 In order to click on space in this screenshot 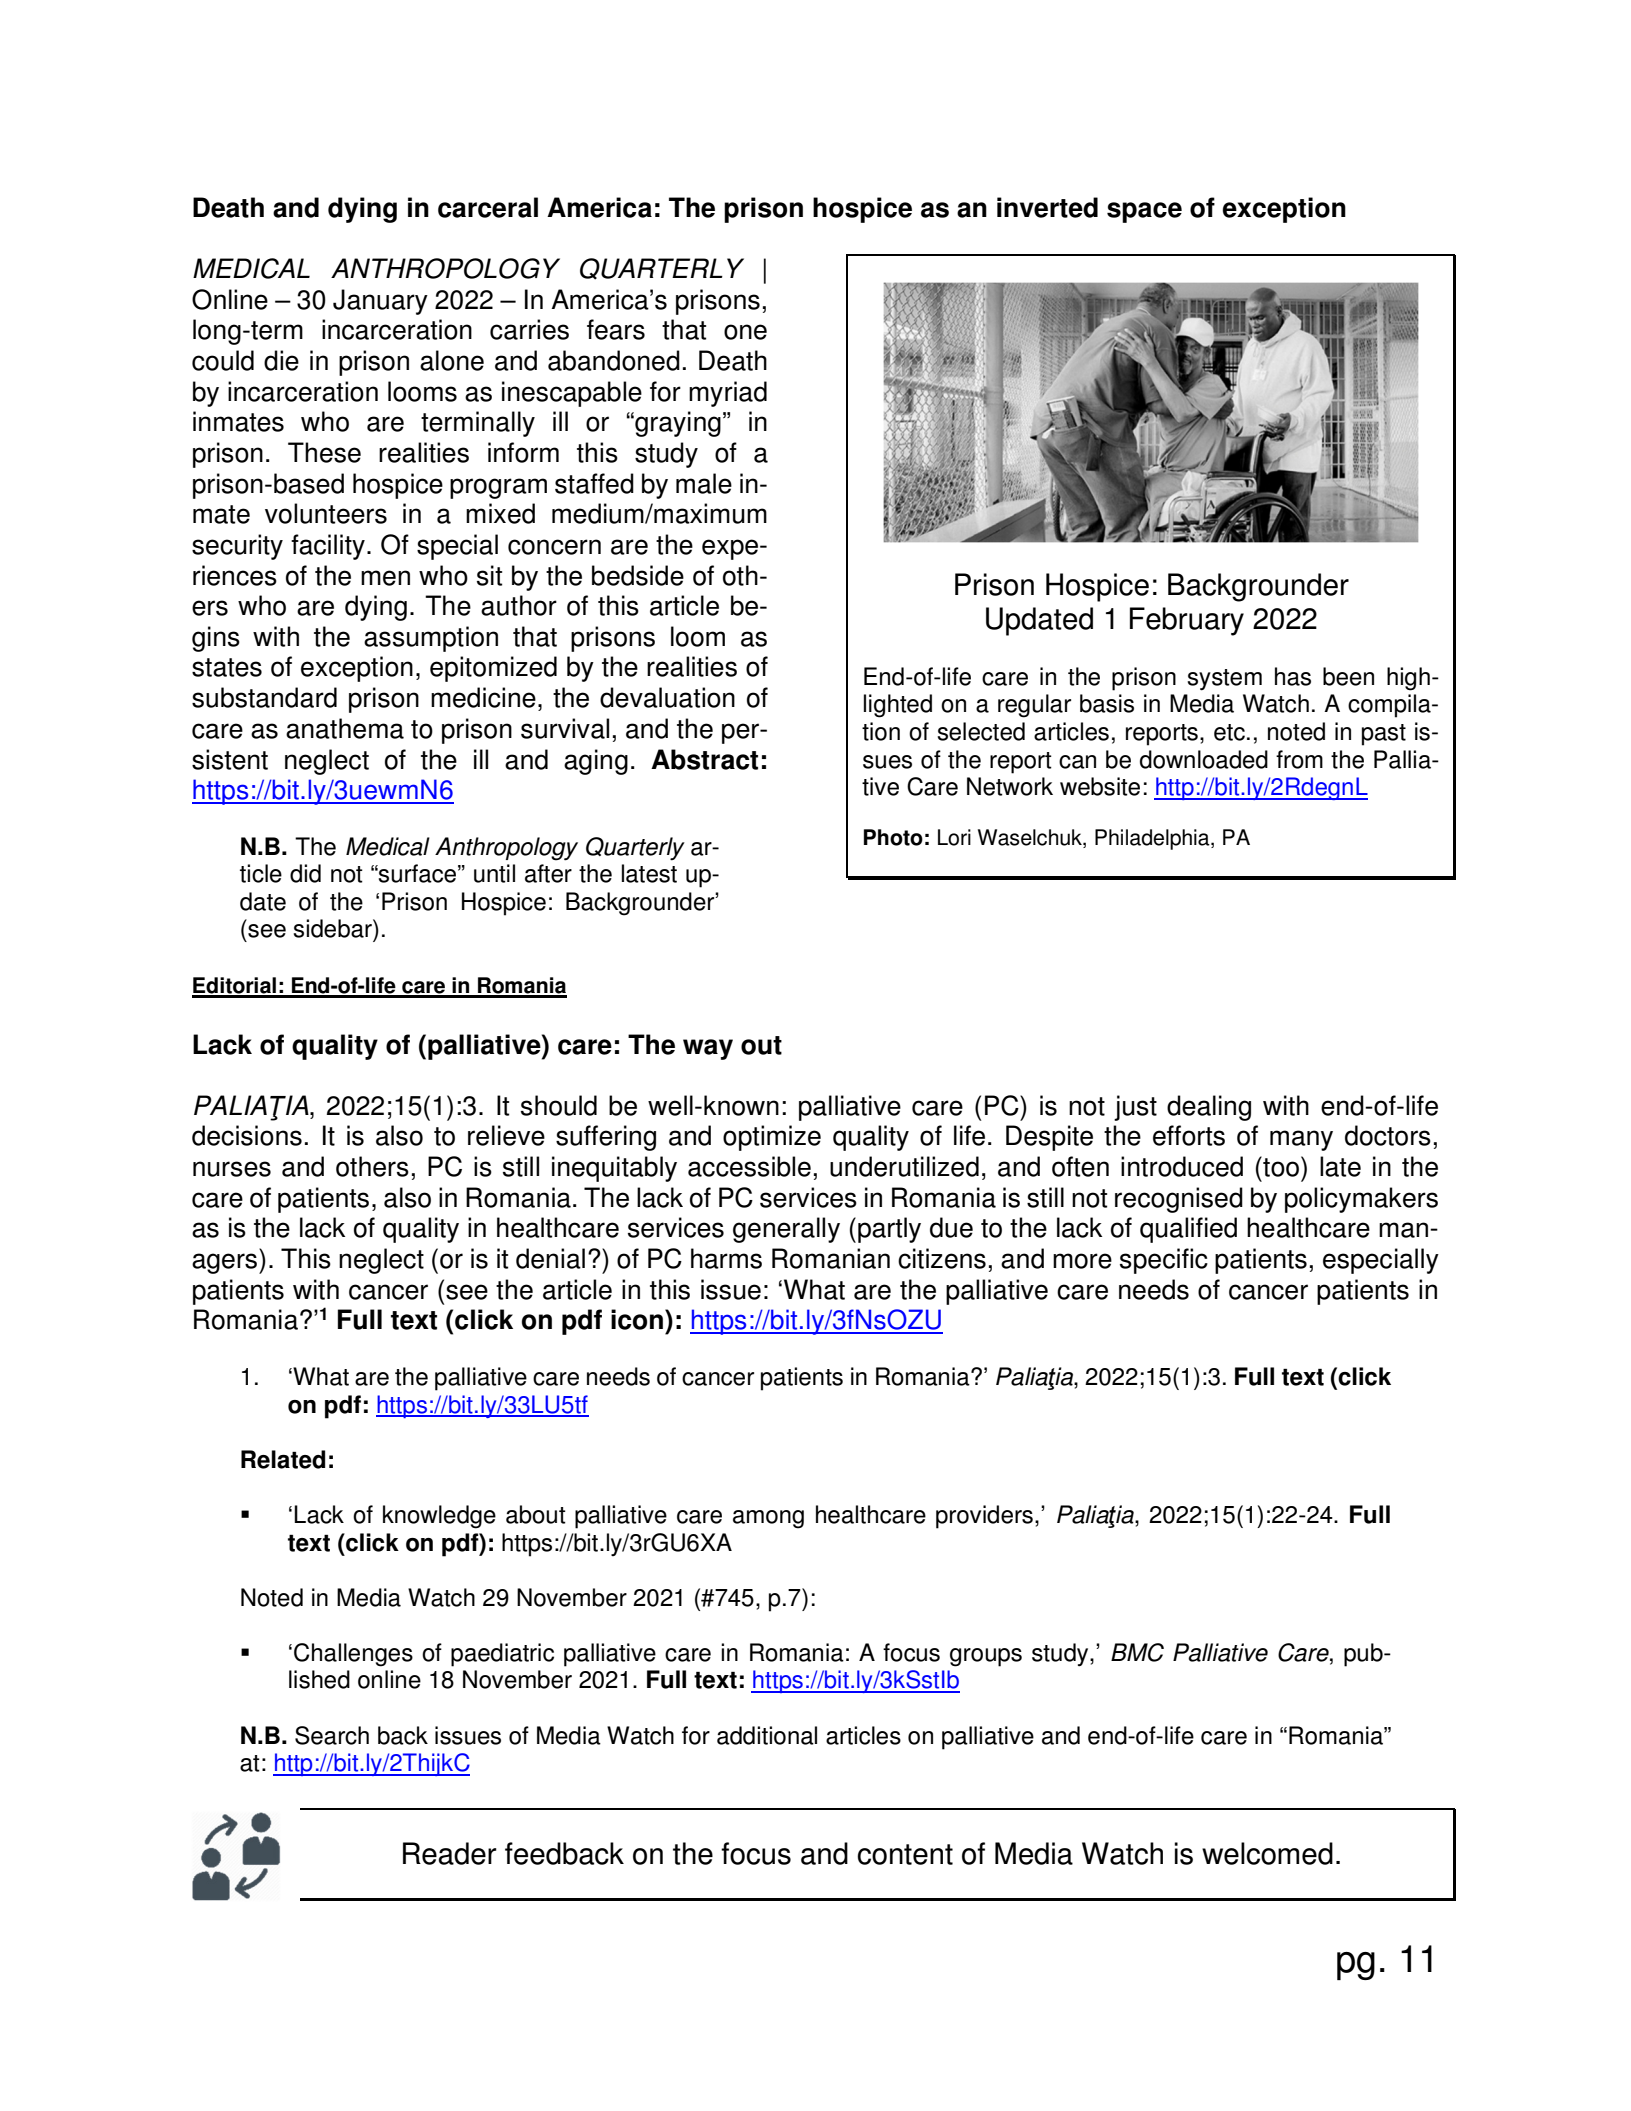, I will do `click(1144, 212)`.
